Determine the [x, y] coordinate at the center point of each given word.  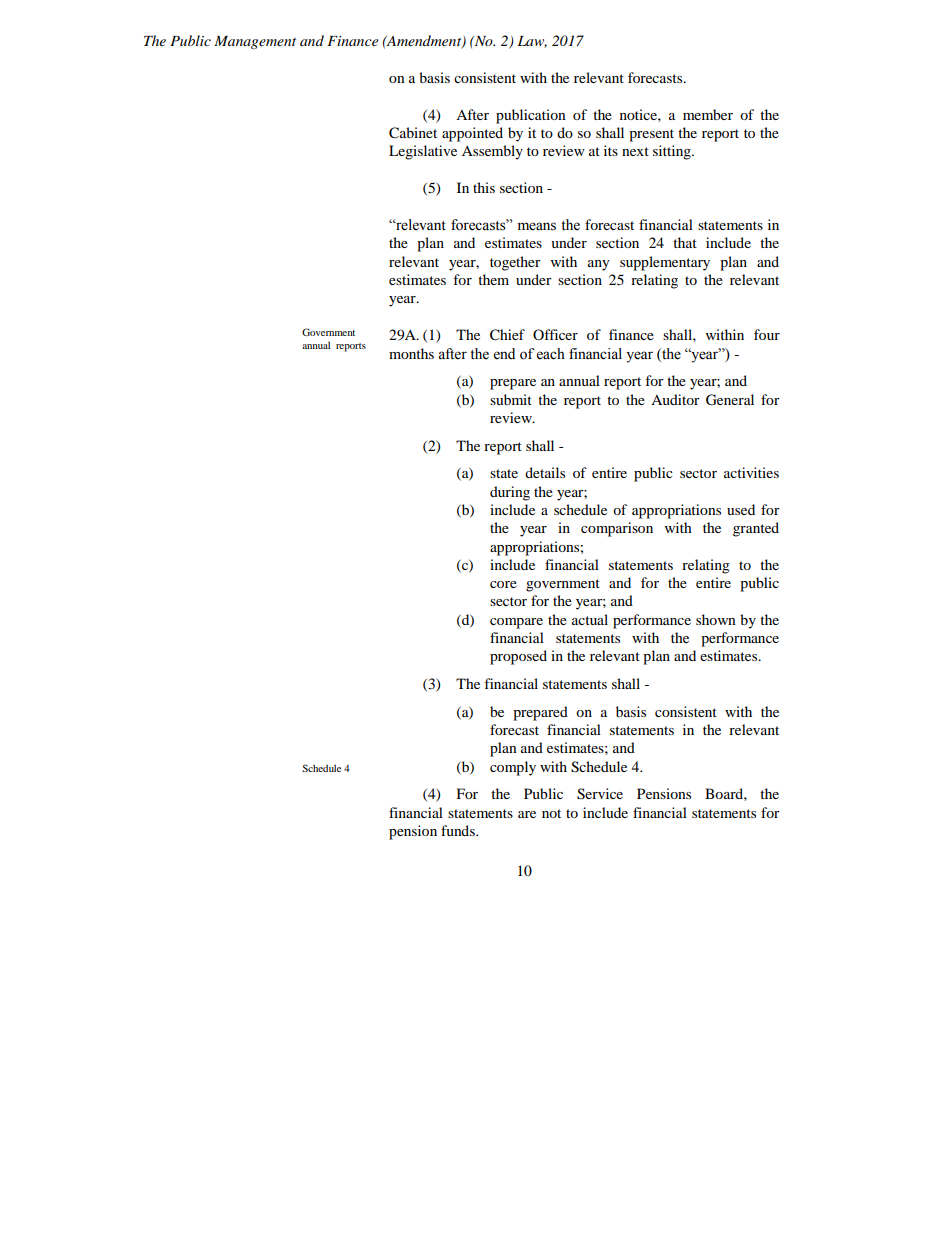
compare [516, 623]
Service [600, 794]
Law [532, 42]
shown [716, 619]
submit [511, 399]
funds [459, 830]
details [545, 472]
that [685, 242]
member [708, 114]
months [411, 353]
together [515, 263]
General [730, 400]
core [503, 584]
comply [513, 768]
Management [255, 42]
